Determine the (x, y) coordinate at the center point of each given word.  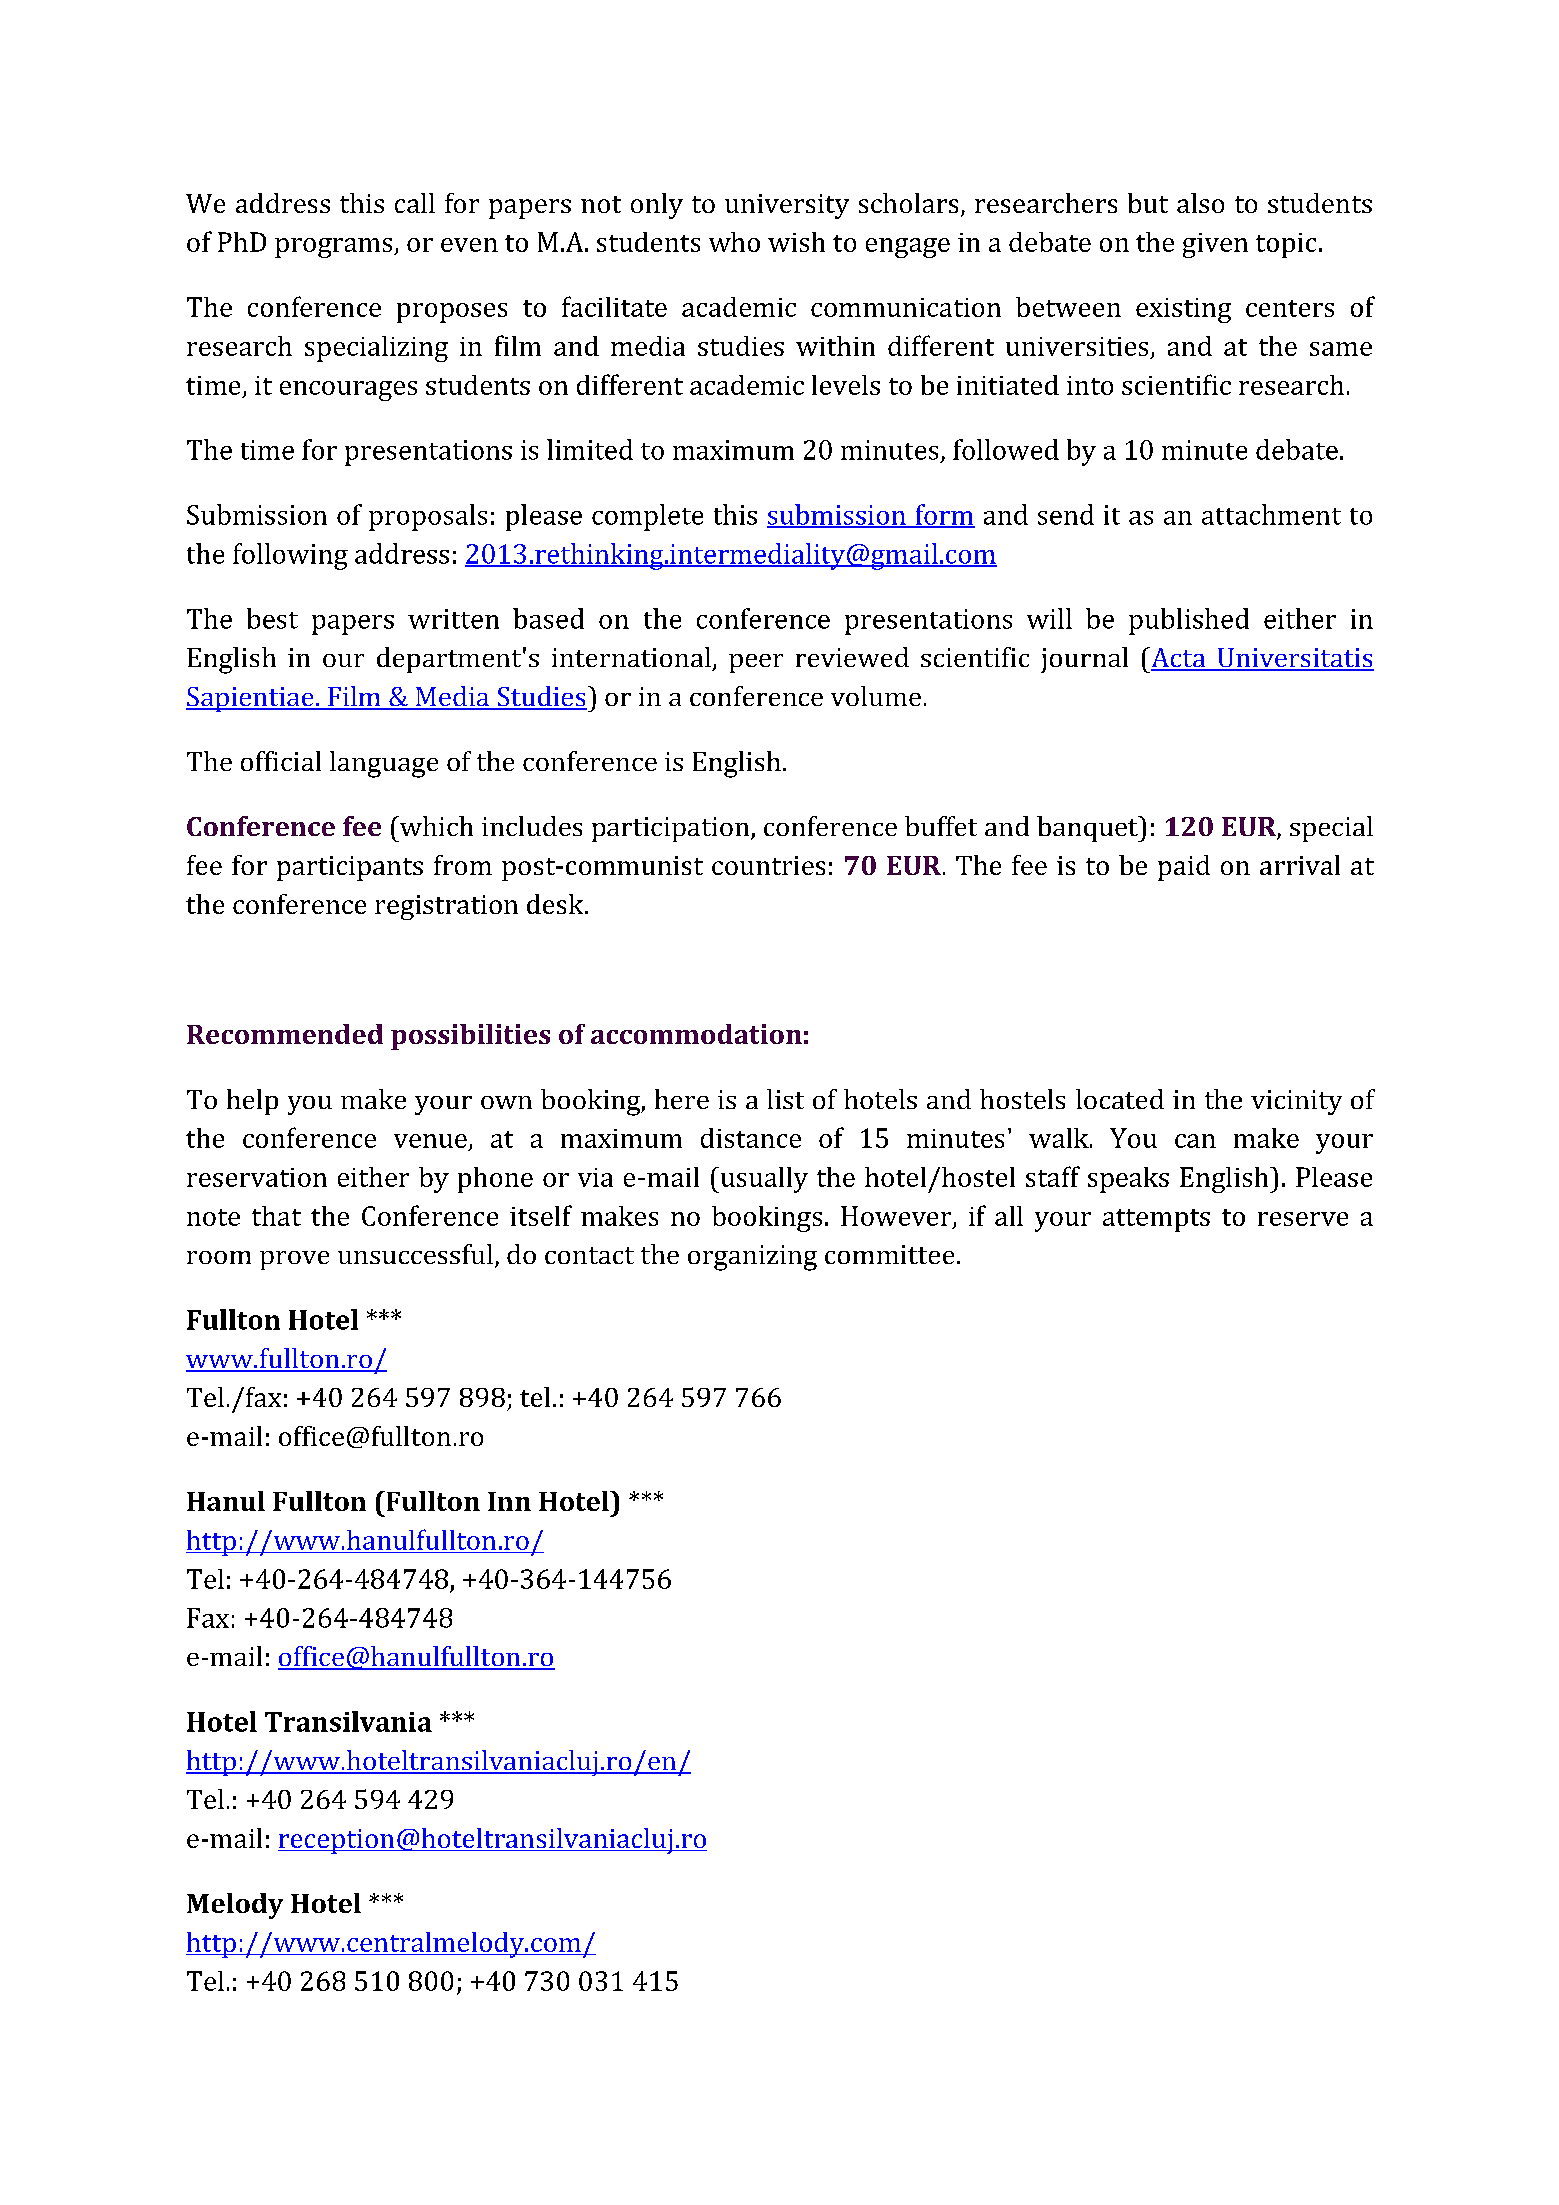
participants (350, 868)
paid (1184, 868)
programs (335, 248)
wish (796, 242)
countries (768, 865)
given (1215, 245)
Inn (509, 1501)
